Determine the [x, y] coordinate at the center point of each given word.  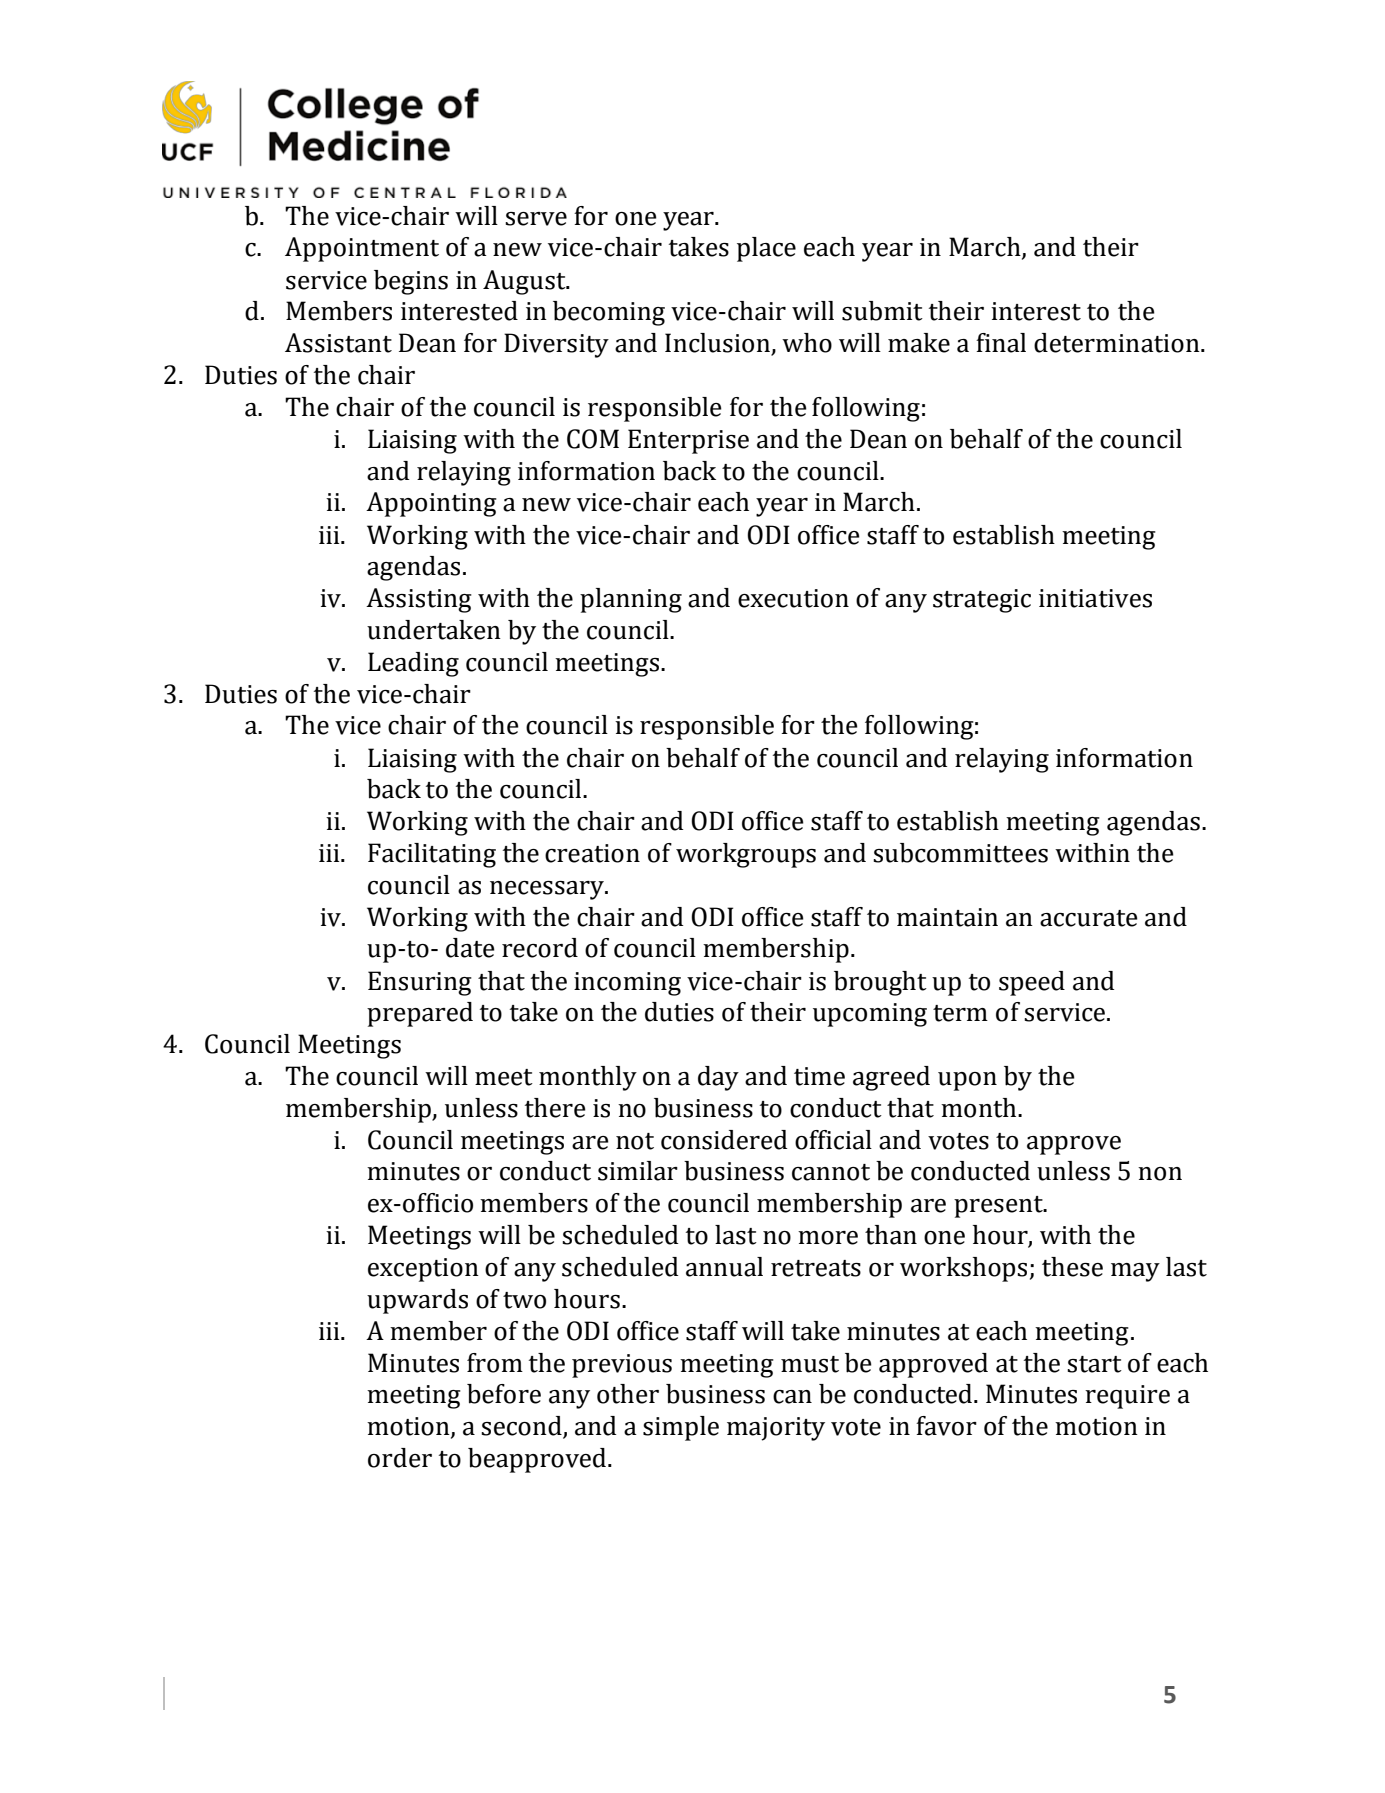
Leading [413, 664]
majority [776, 1429]
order [400, 1458]
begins [411, 282]
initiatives [1095, 598]
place [766, 249]
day [718, 1078]
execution [793, 598]
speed [1032, 983]
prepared [420, 1014]
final [1001, 343]
